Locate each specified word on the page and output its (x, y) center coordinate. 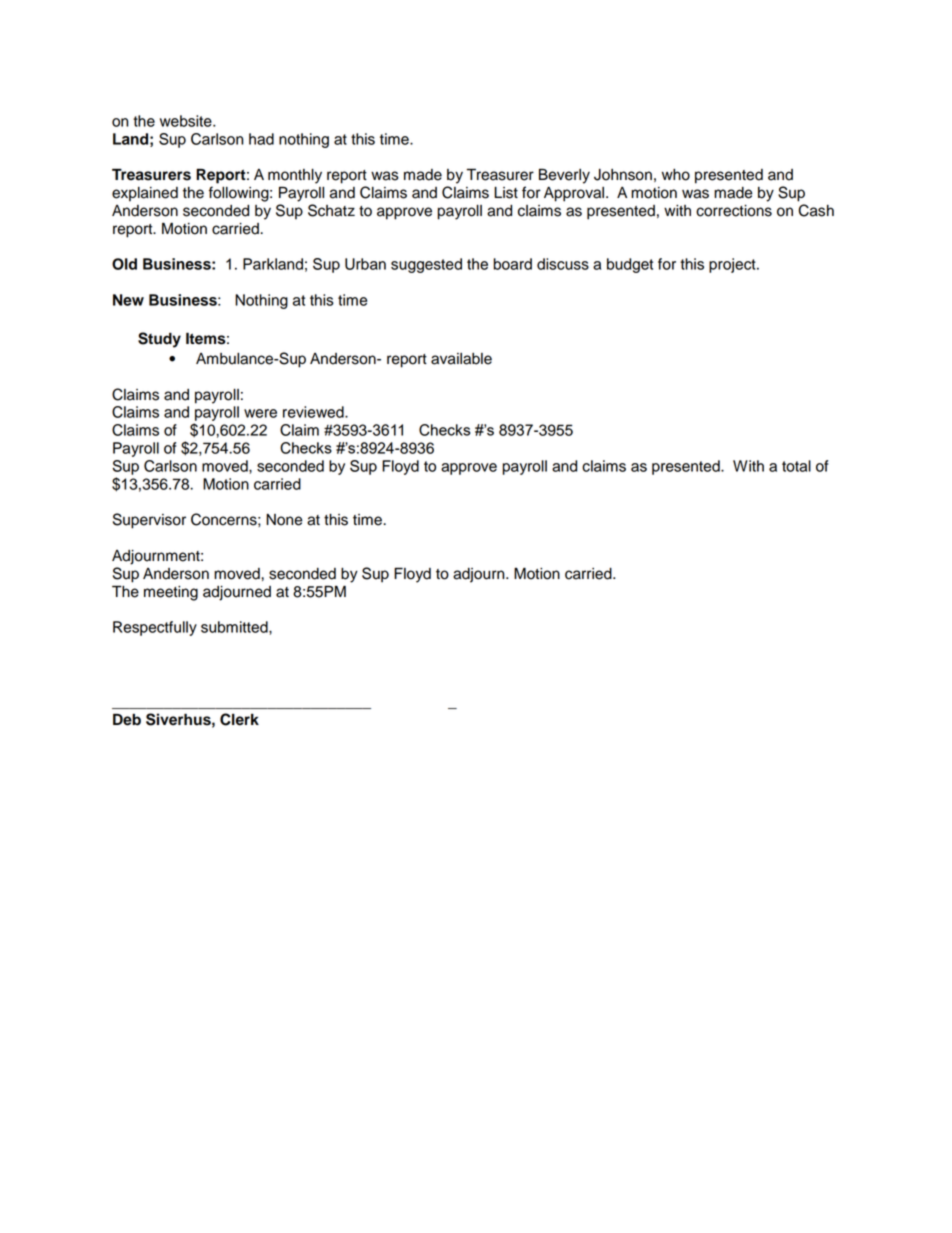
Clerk (239, 719)
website (187, 121)
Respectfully (155, 628)
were (260, 413)
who (676, 175)
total (796, 466)
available (461, 359)
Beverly (564, 176)
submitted (235, 627)
